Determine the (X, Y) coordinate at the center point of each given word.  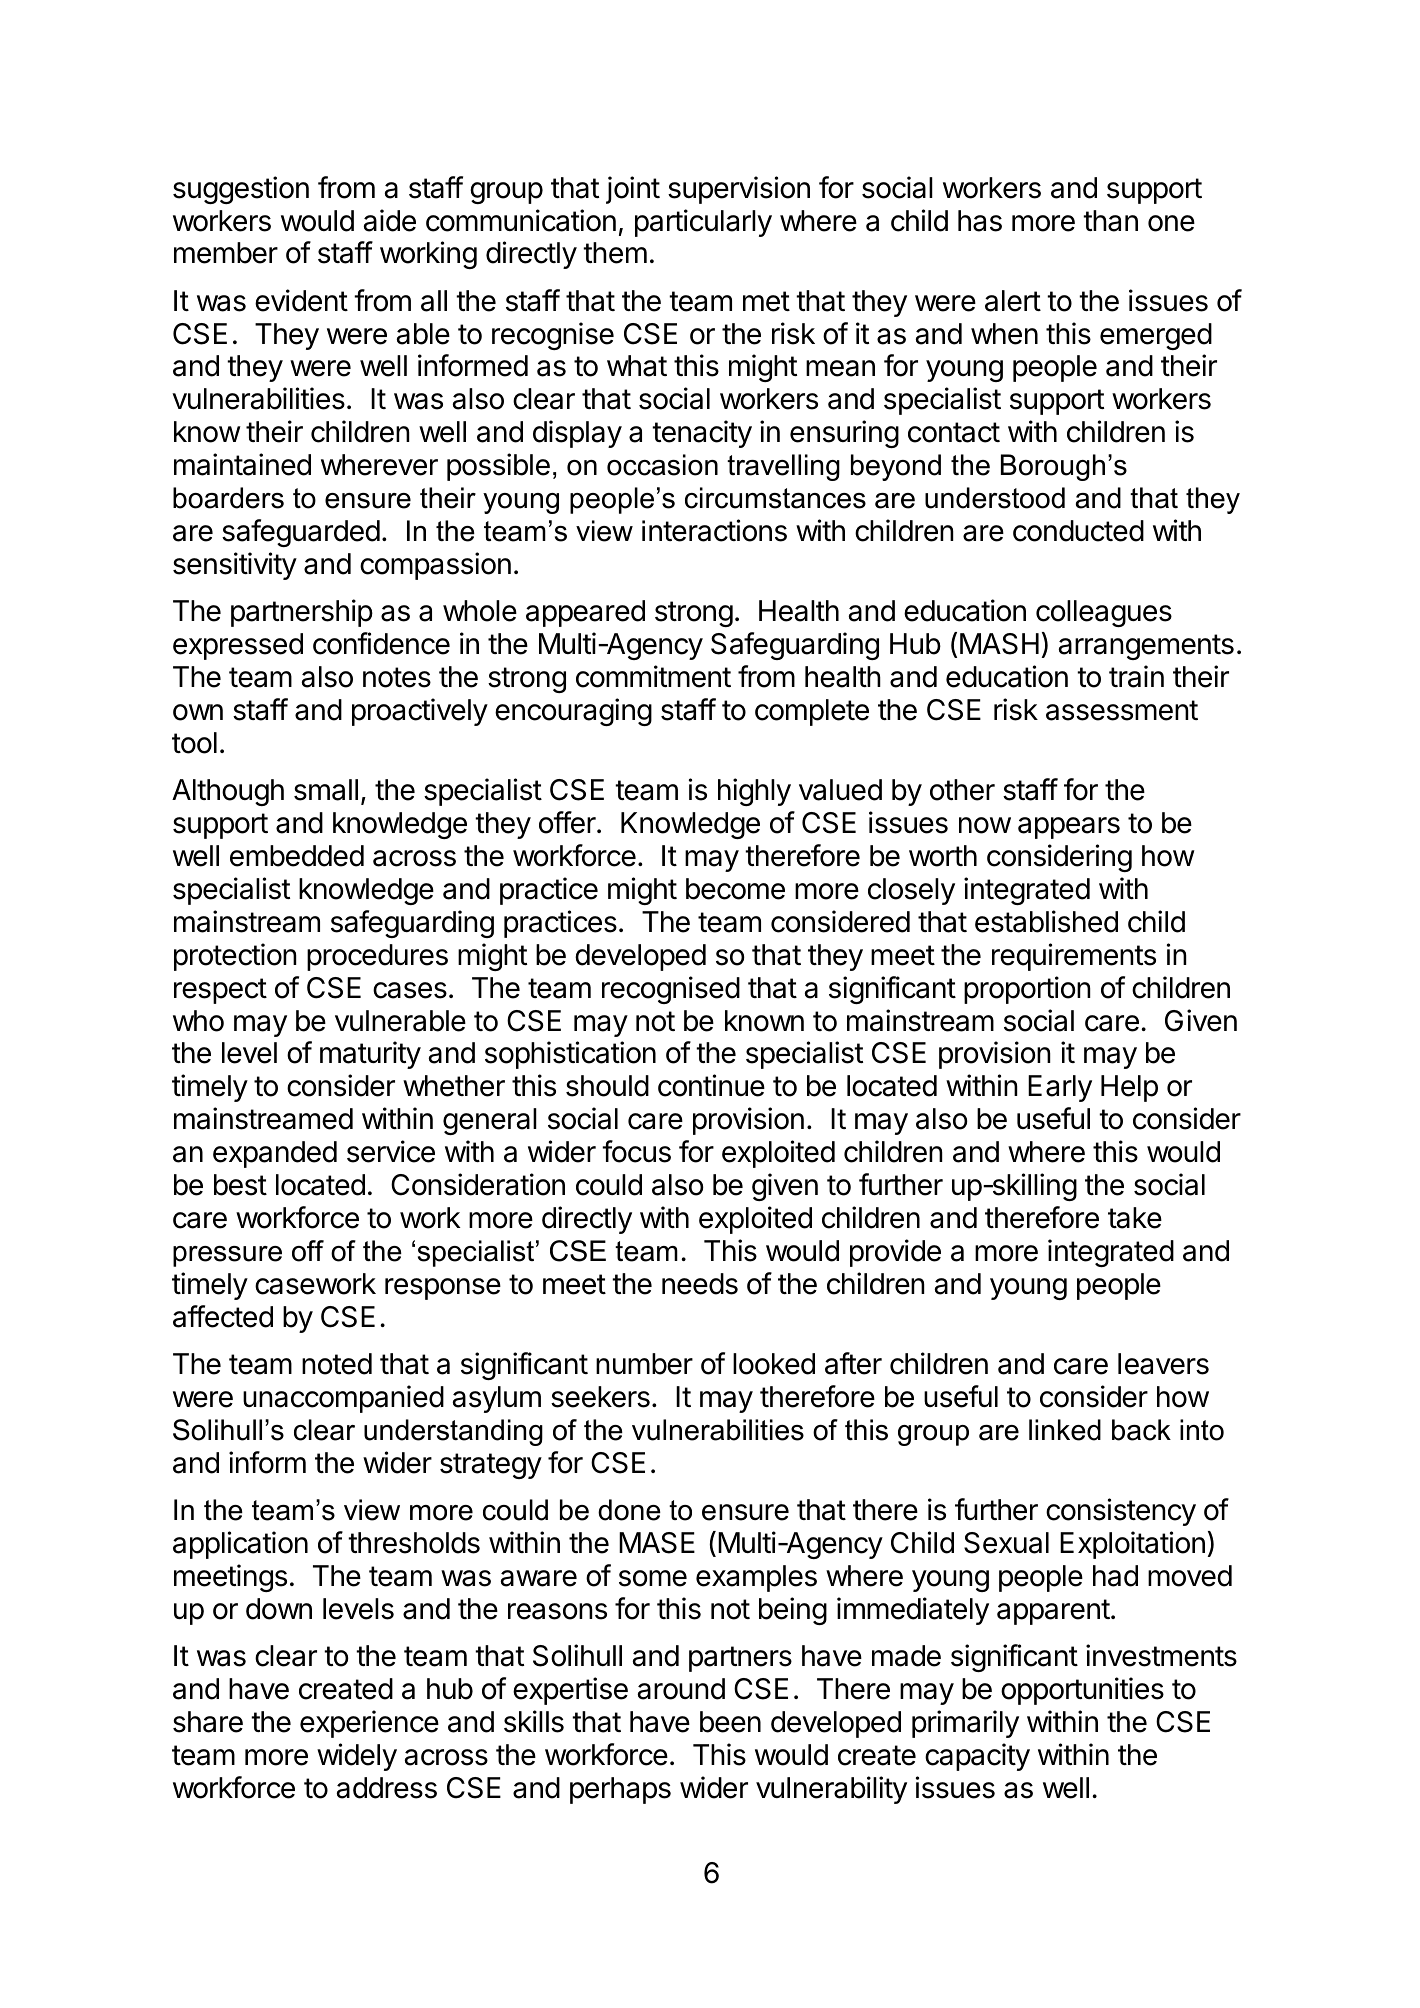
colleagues (1104, 613)
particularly (703, 223)
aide (389, 220)
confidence (381, 643)
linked (1065, 1430)
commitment (653, 676)
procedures (377, 957)
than (1110, 221)
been (730, 1722)
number (644, 1364)
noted (337, 1364)
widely (357, 1757)
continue (711, 1085)
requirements (1074, 957)
